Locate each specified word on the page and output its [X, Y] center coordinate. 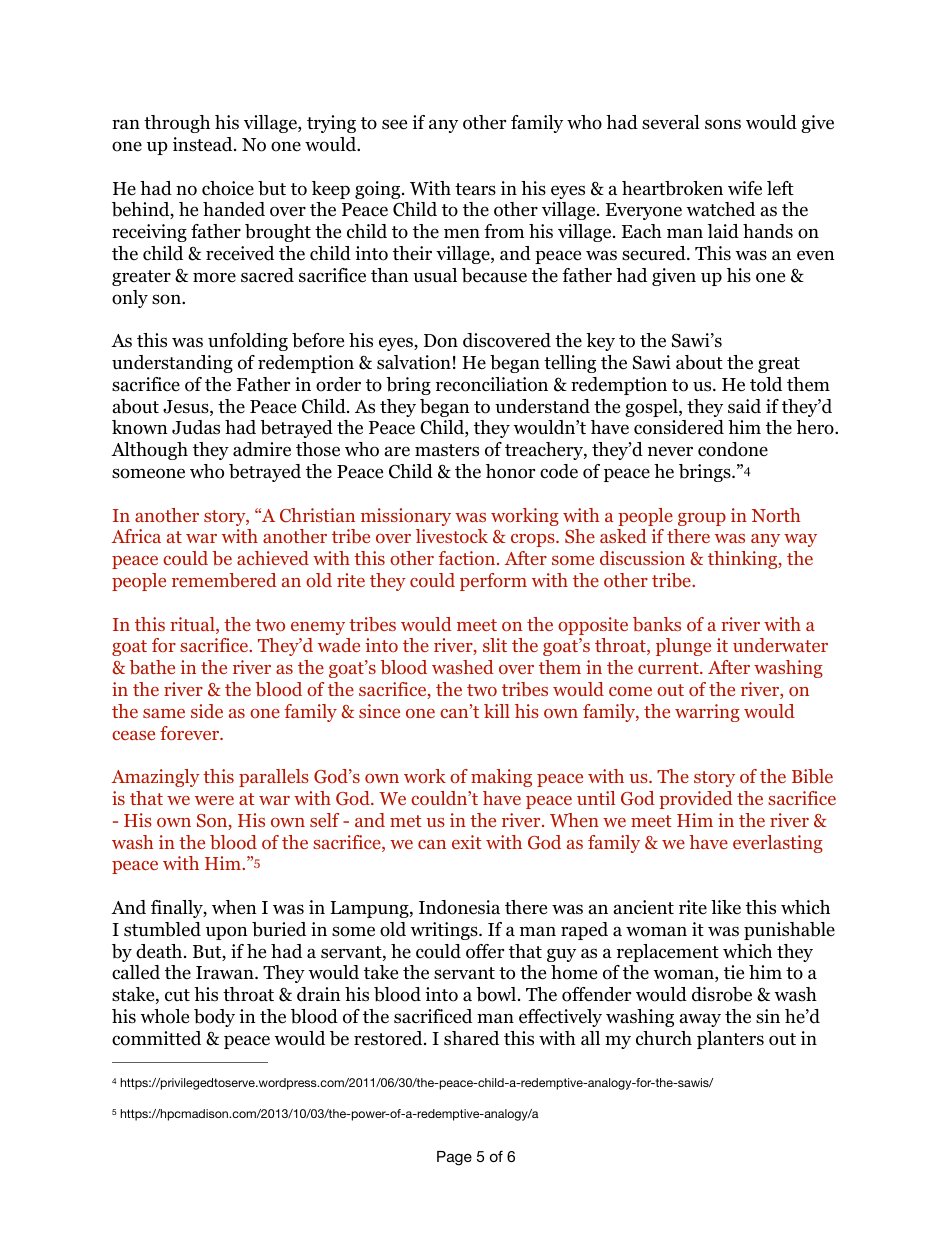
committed [156, 1038]
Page [454, 1158]
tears [475, 189]
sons [723, 124]
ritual [193, 625]
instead [204, 144]
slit [495, 645]
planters [730, 1040]
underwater [780, 645]
